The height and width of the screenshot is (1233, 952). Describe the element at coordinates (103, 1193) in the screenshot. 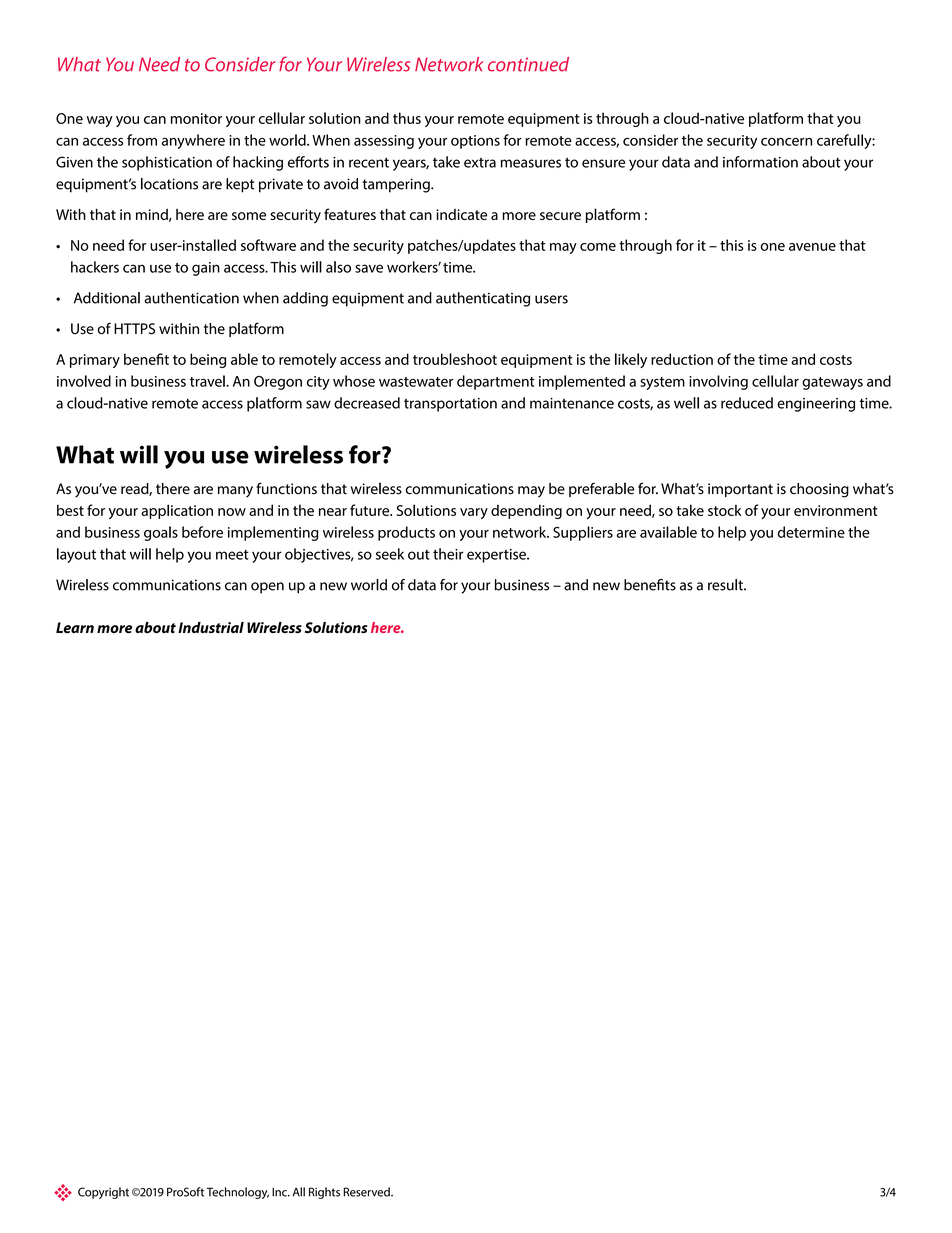

I see `Copyright` at that location.
